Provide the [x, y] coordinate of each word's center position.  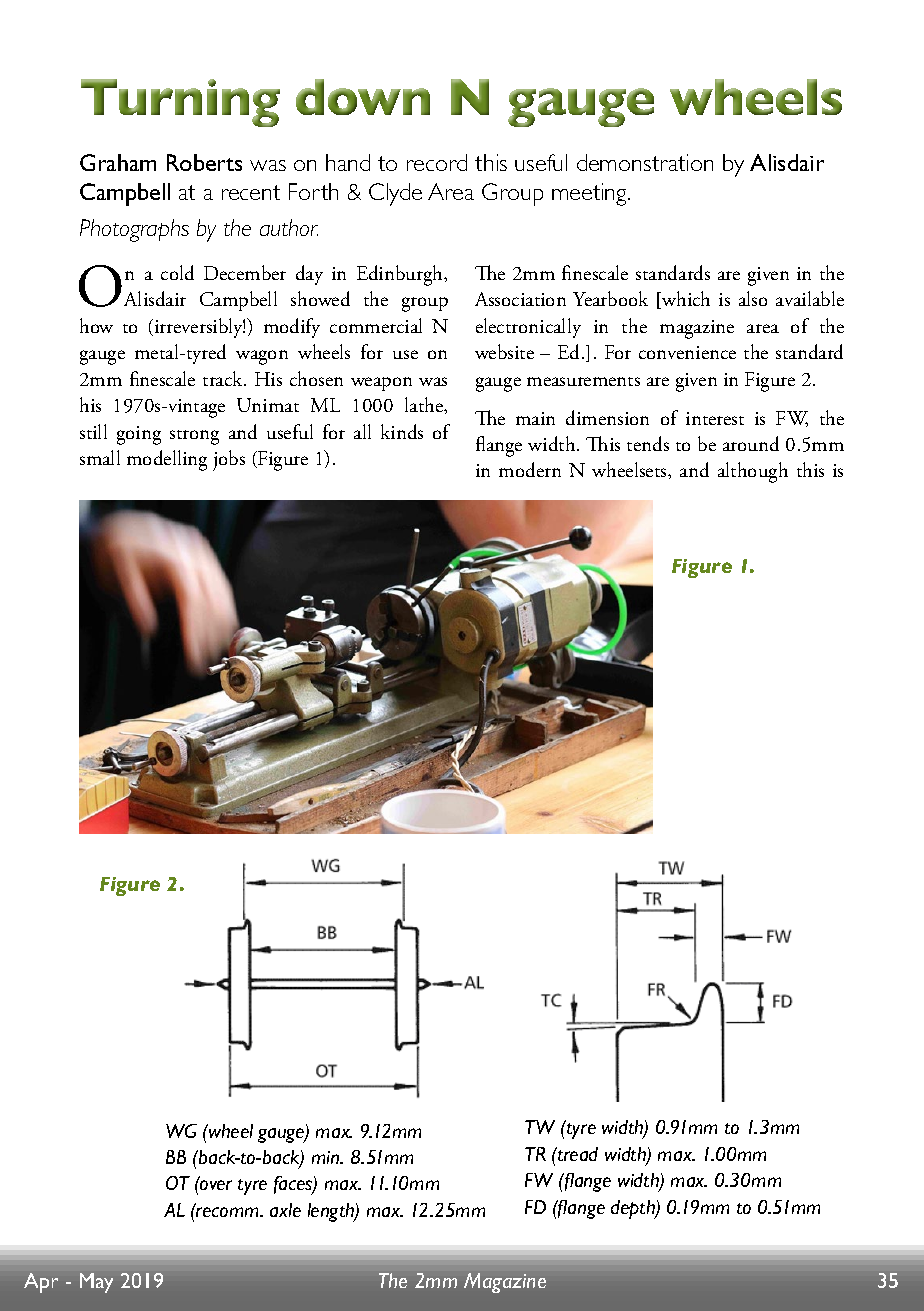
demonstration [645, 162]
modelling [167, 460]
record [437, 162]
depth [634, 1209]
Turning [180, 103]
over [215, 1184]
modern [530, 469]
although [753, 472]
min [327, 1157]
